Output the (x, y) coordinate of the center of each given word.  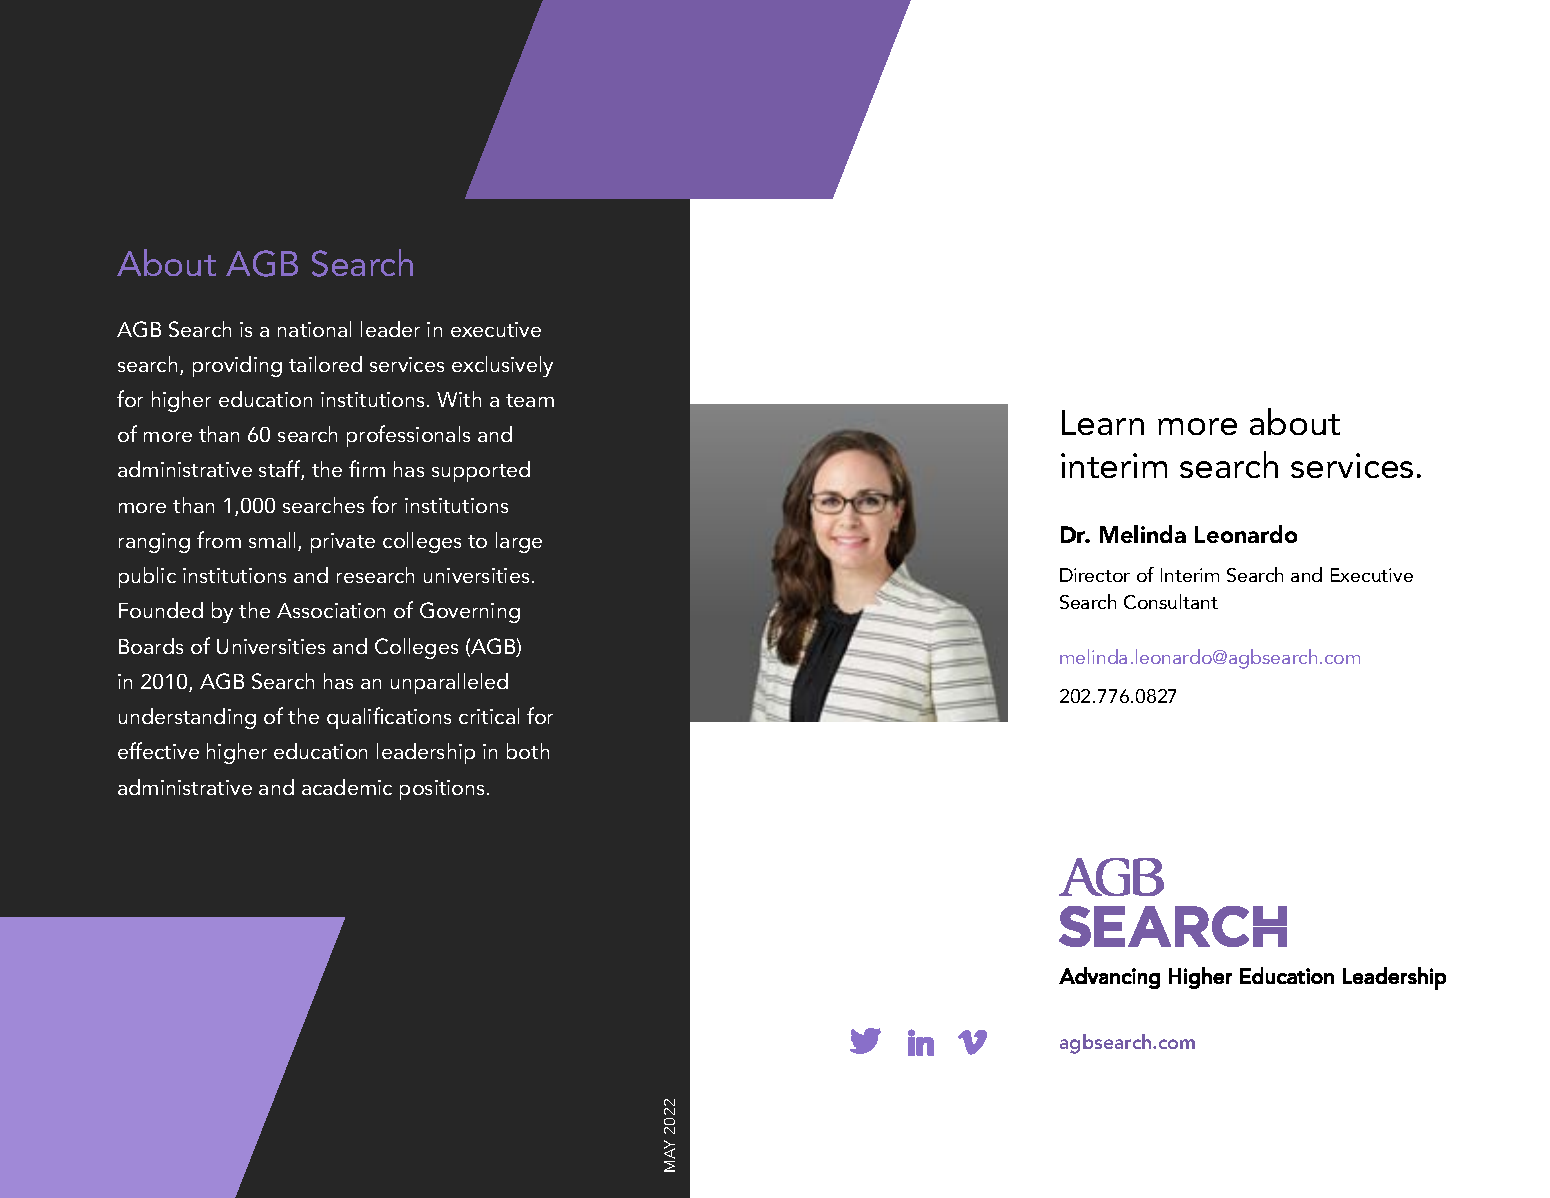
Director (1095, 575)
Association (331, 610)
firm (367, 468)
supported (481, 471)
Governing (470, 612)
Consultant (1171, 601)
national (314, 329)
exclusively (502, 366)
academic (347, 787)
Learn (1103, 422)
